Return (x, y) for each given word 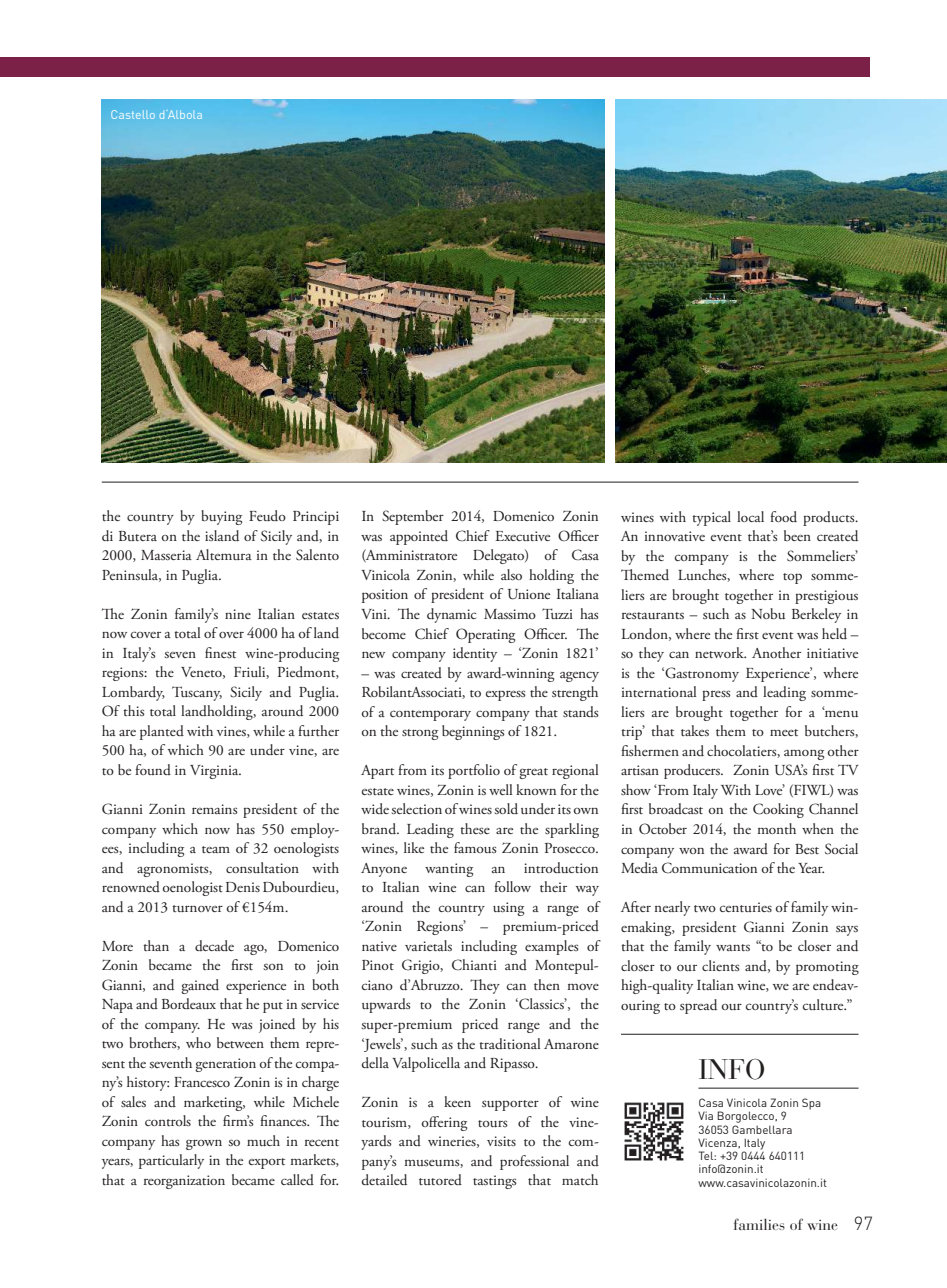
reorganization (184, 1182)
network (720, 652)
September (413, 517)
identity (475, 654)
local (750, 516)
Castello (133, 114)
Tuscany (197, 693)
